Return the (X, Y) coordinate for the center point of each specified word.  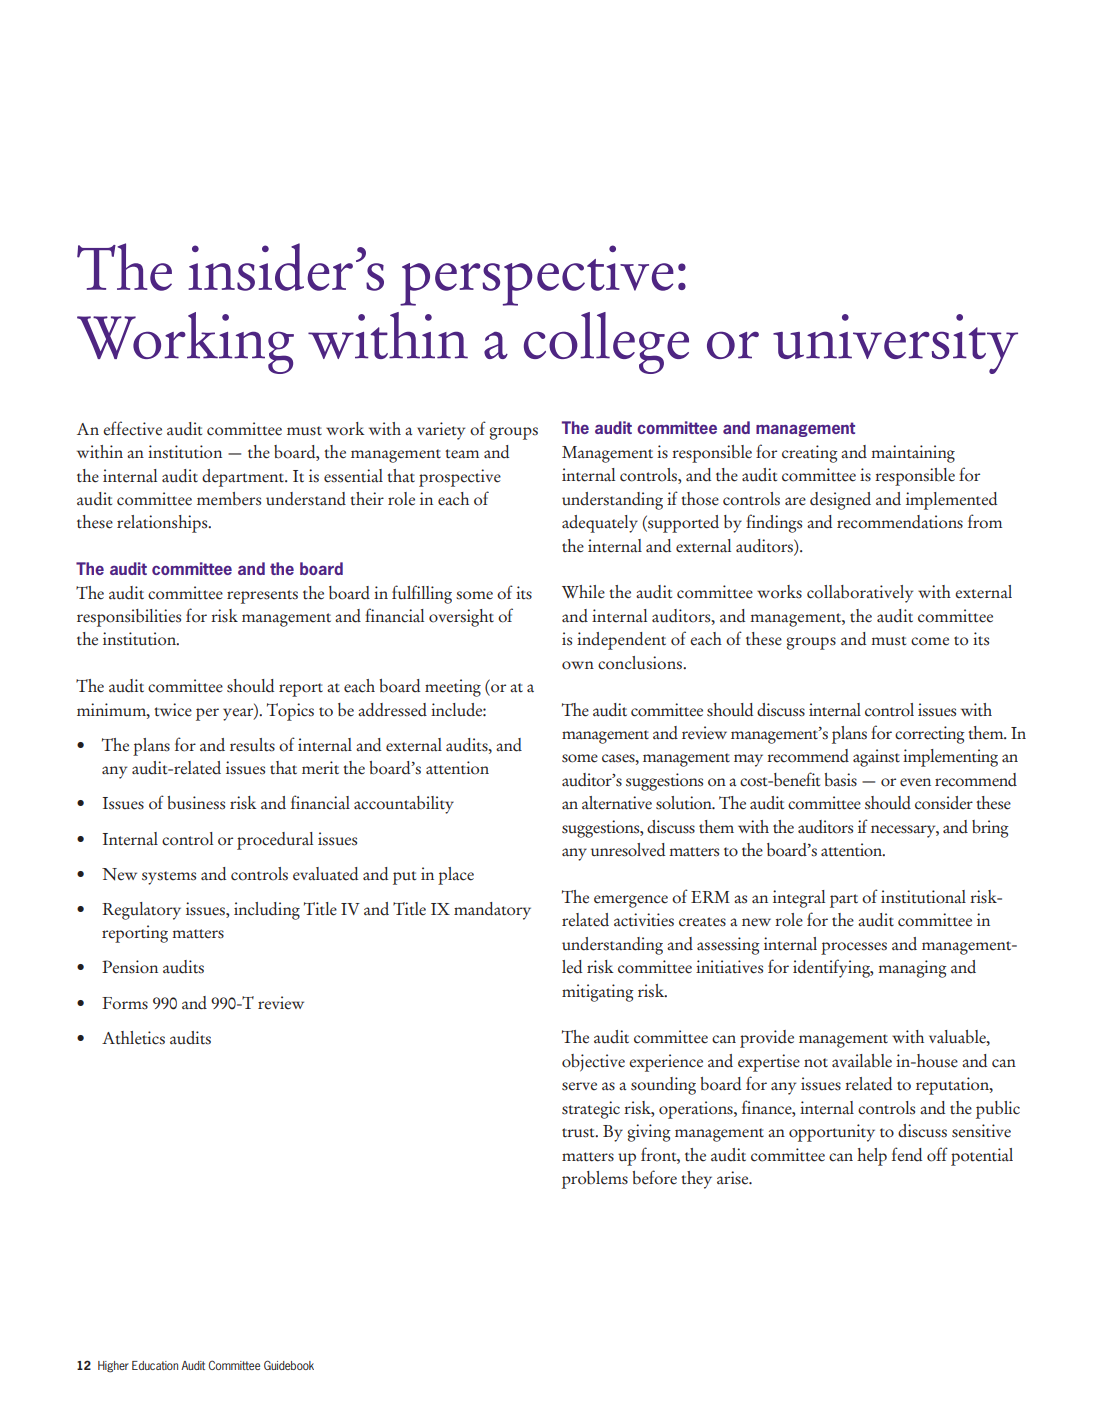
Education (155, 1365)
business (196, 803)
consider (944, 803)
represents (262, 597)
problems (595, 1180)
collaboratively (860, 594)
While (583, 592)
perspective (537, 275)
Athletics (133, 1038)
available (862, 1061)
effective (132, 428)
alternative (617, 803)
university (895, 344)
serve (579, 1086)
